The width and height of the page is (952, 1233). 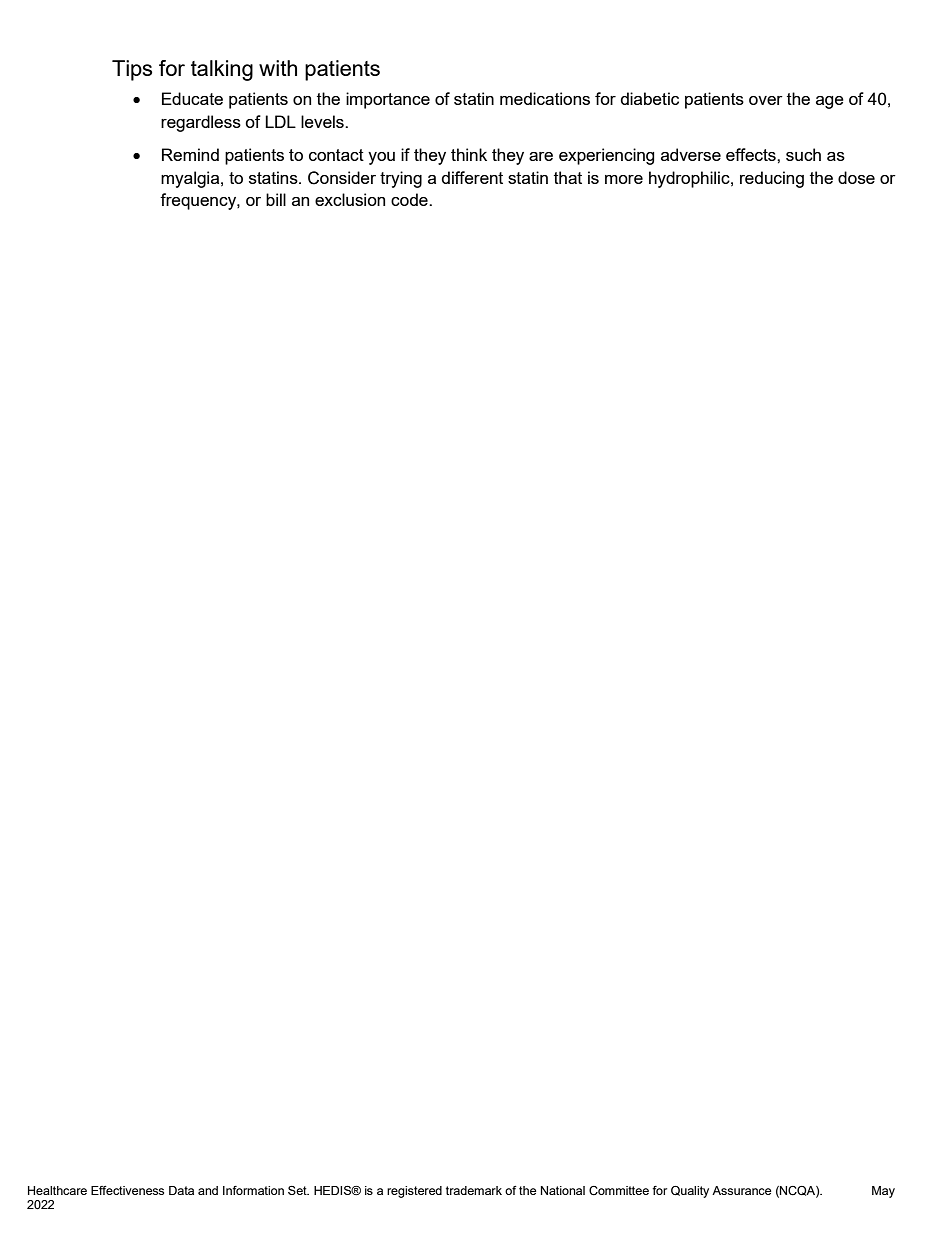 I want to click on Effectiveness, so click(x=127, y=1190).
